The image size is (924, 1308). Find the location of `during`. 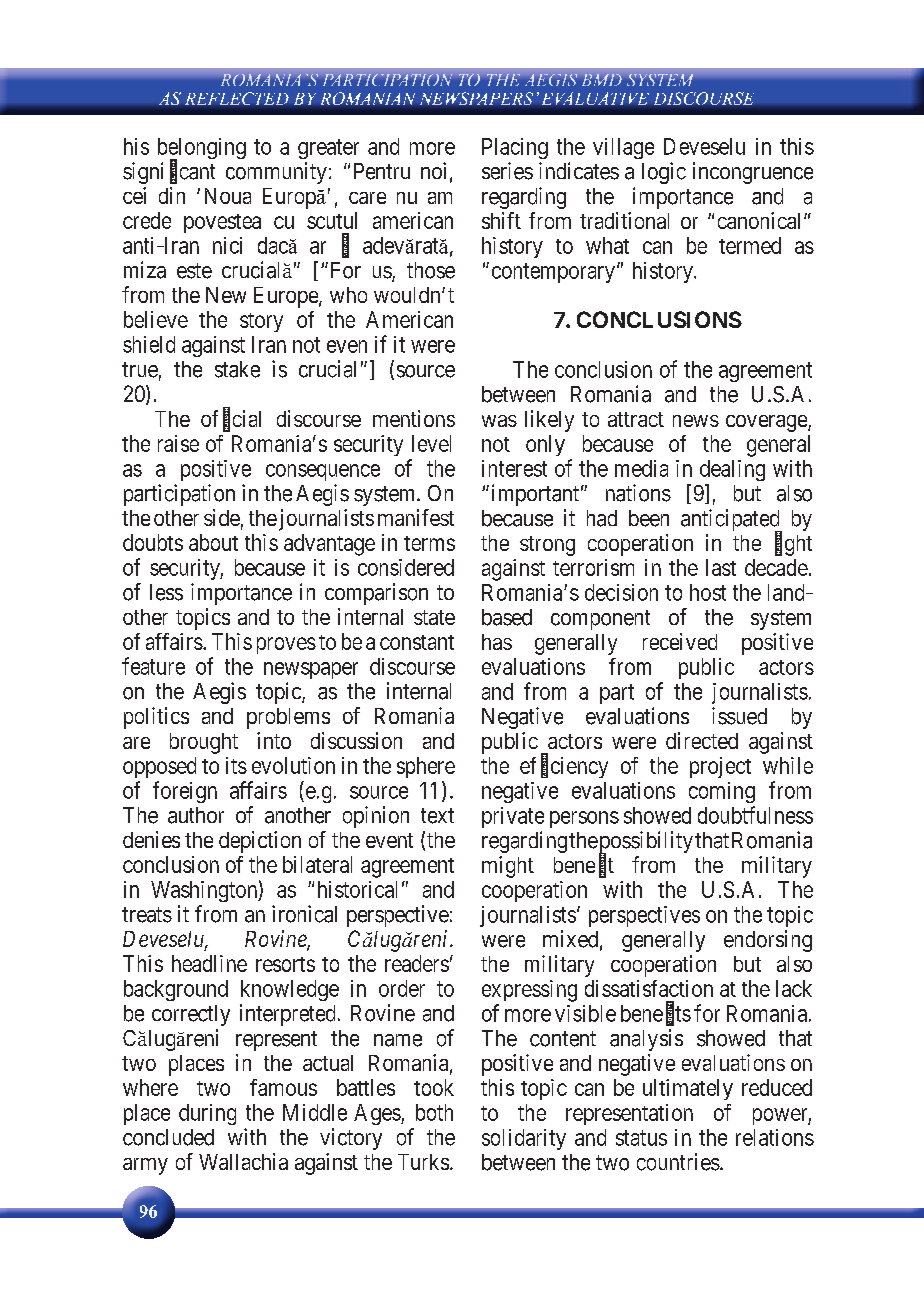

during is located at coordinates (207, 1114).
